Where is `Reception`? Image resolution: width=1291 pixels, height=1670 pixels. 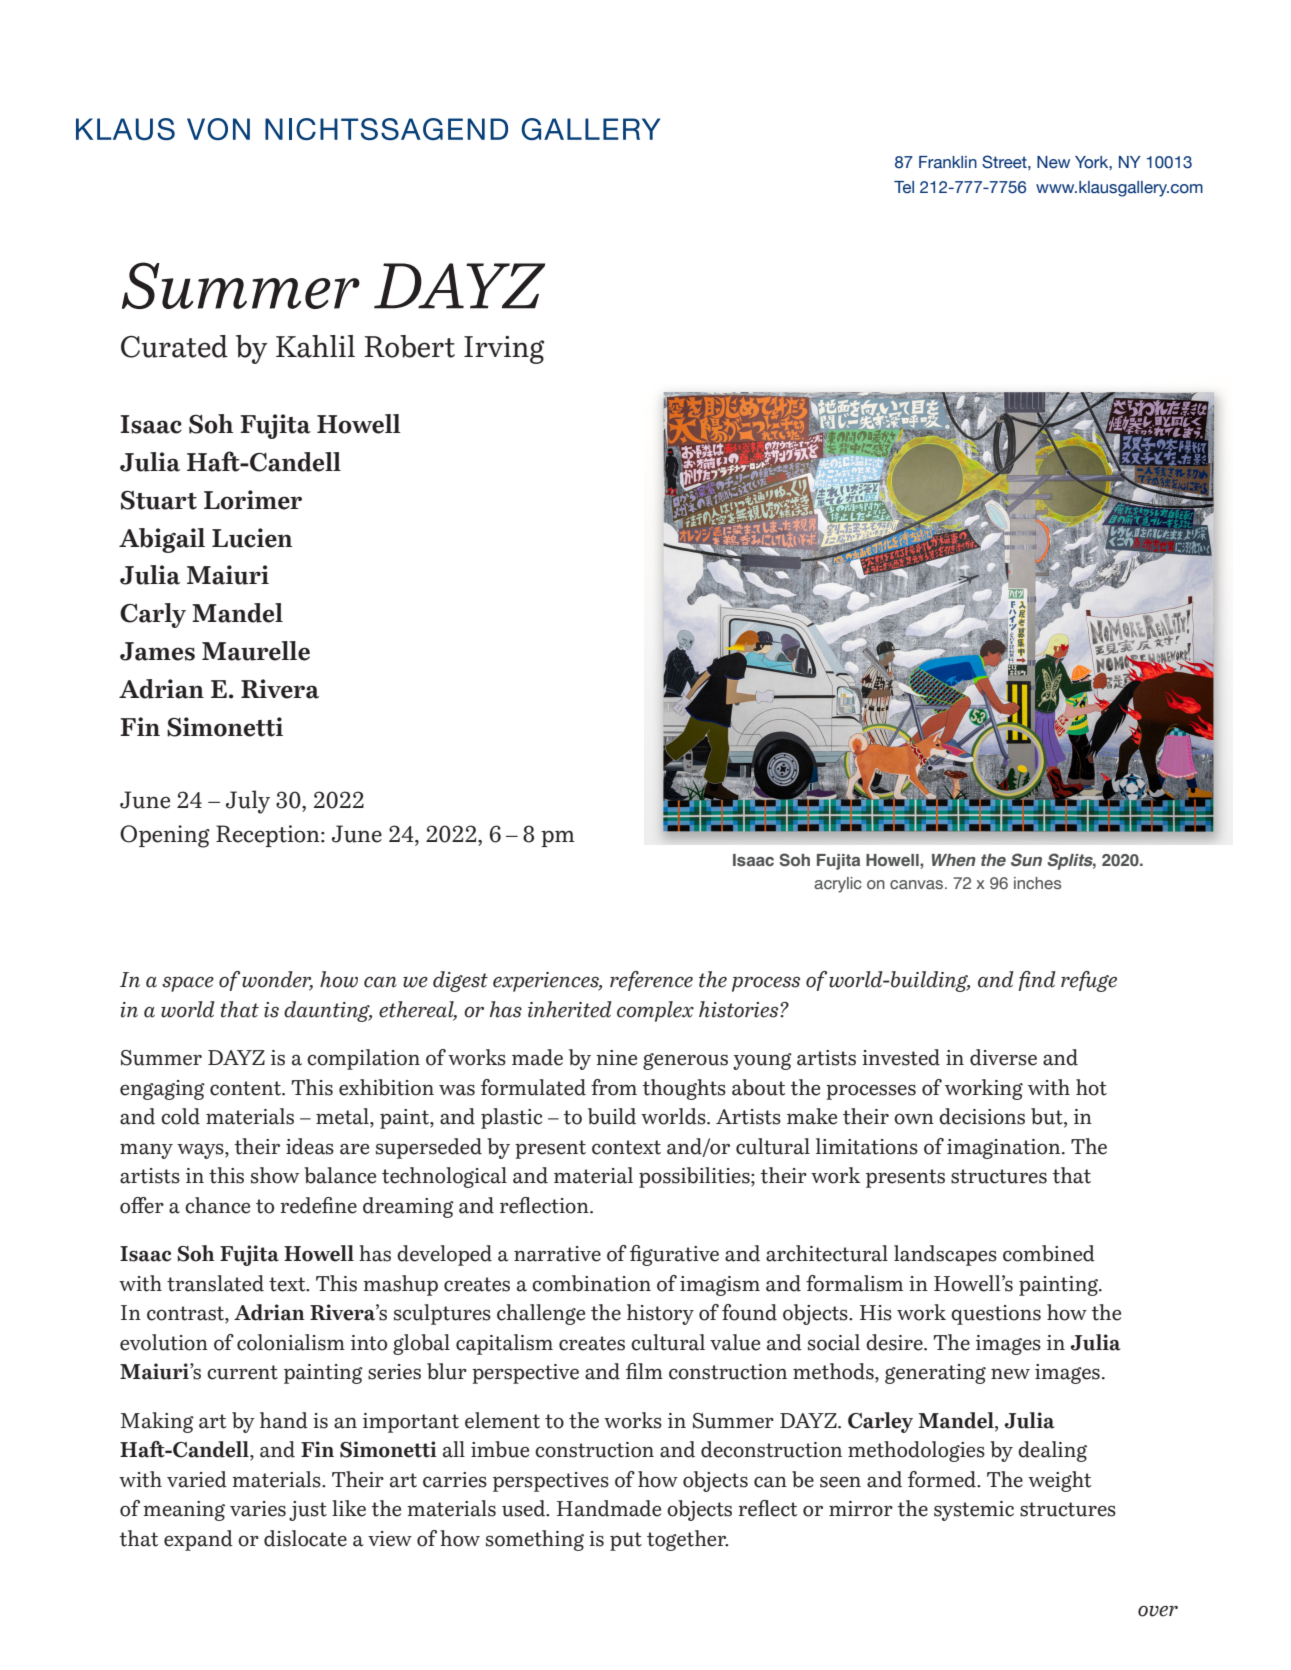
Reception is located at coordinates (269, 836).
